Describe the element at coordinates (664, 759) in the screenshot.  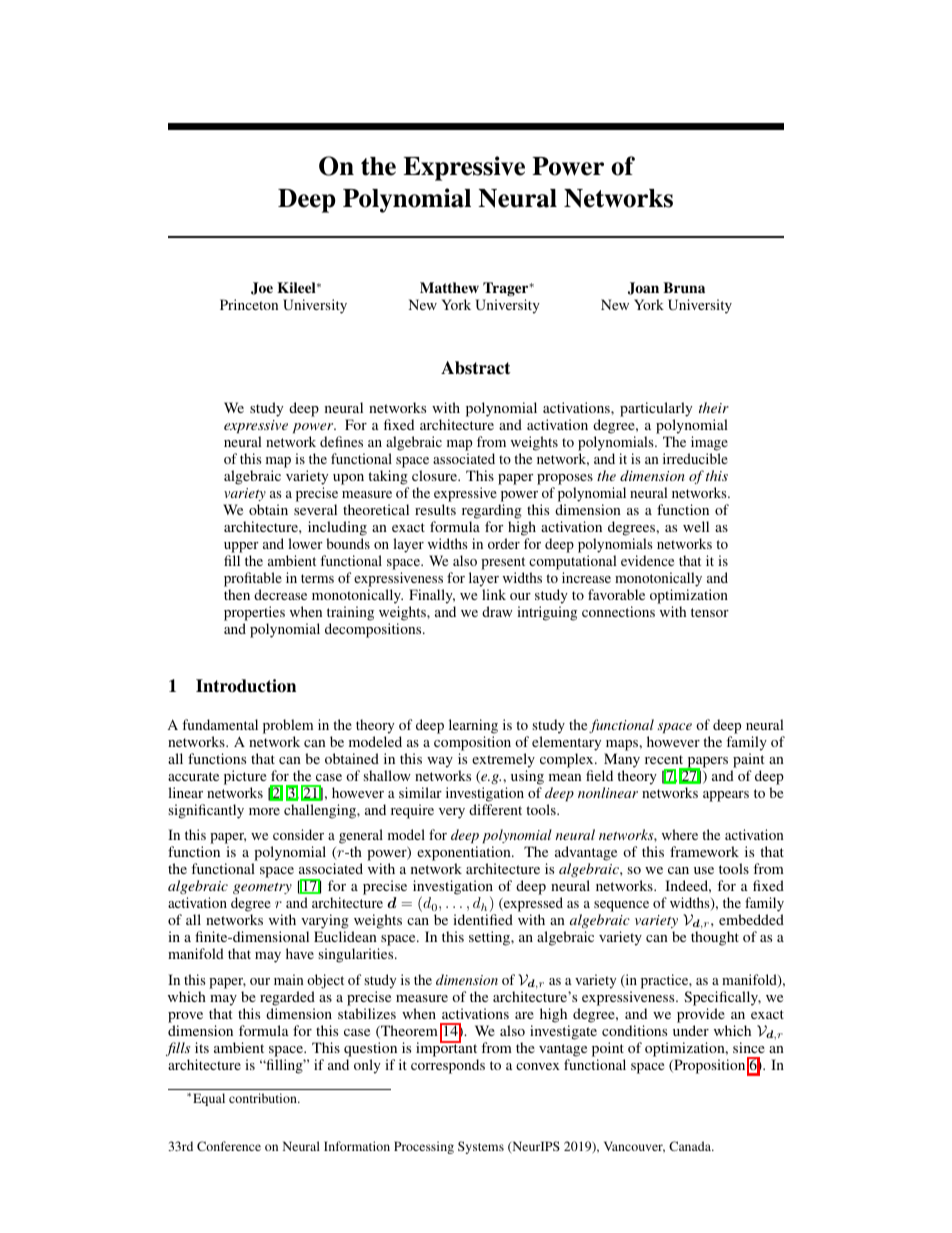
I see `recent` at that location.
